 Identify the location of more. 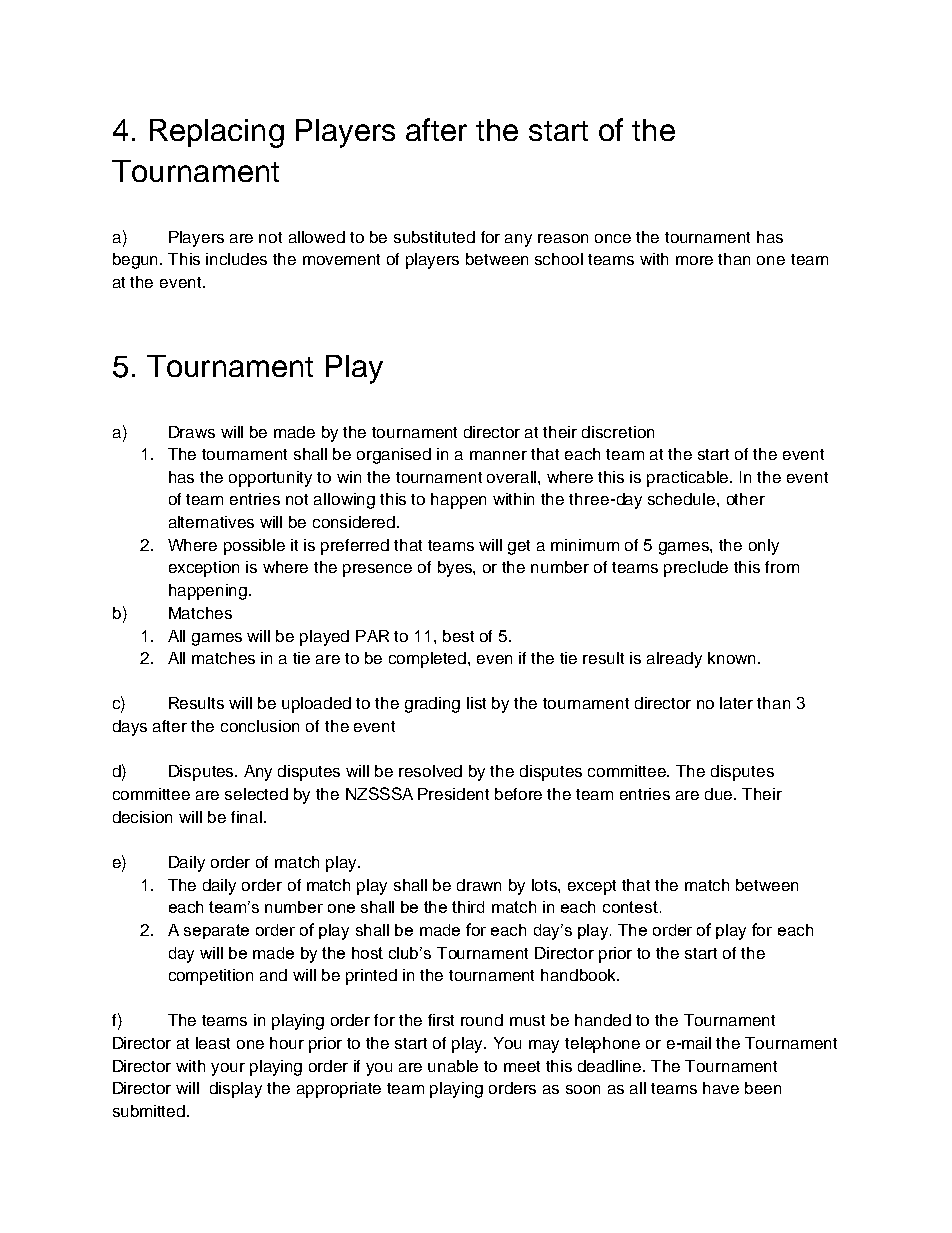
(694, 260).
